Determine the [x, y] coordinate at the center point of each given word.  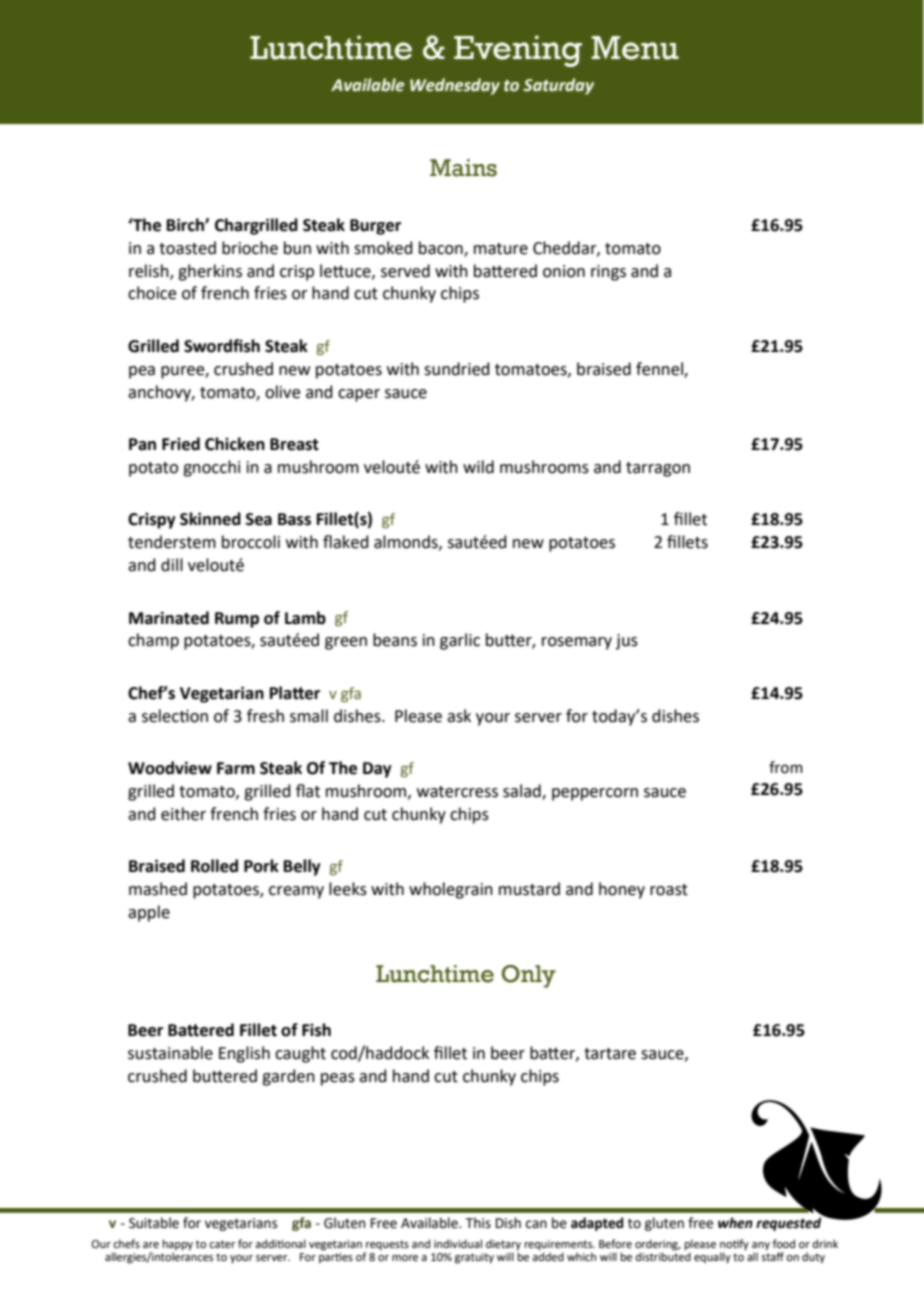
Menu [635, 48]
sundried [457, 369]
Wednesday [455, 86]
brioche [250, 248]
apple [149, 913]
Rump [237, 620]
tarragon [658, 469]
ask [459, 716]
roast [669, 890]
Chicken [235, 444]
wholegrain [451, 890]
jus [627, 642]
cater [222, 1244]
